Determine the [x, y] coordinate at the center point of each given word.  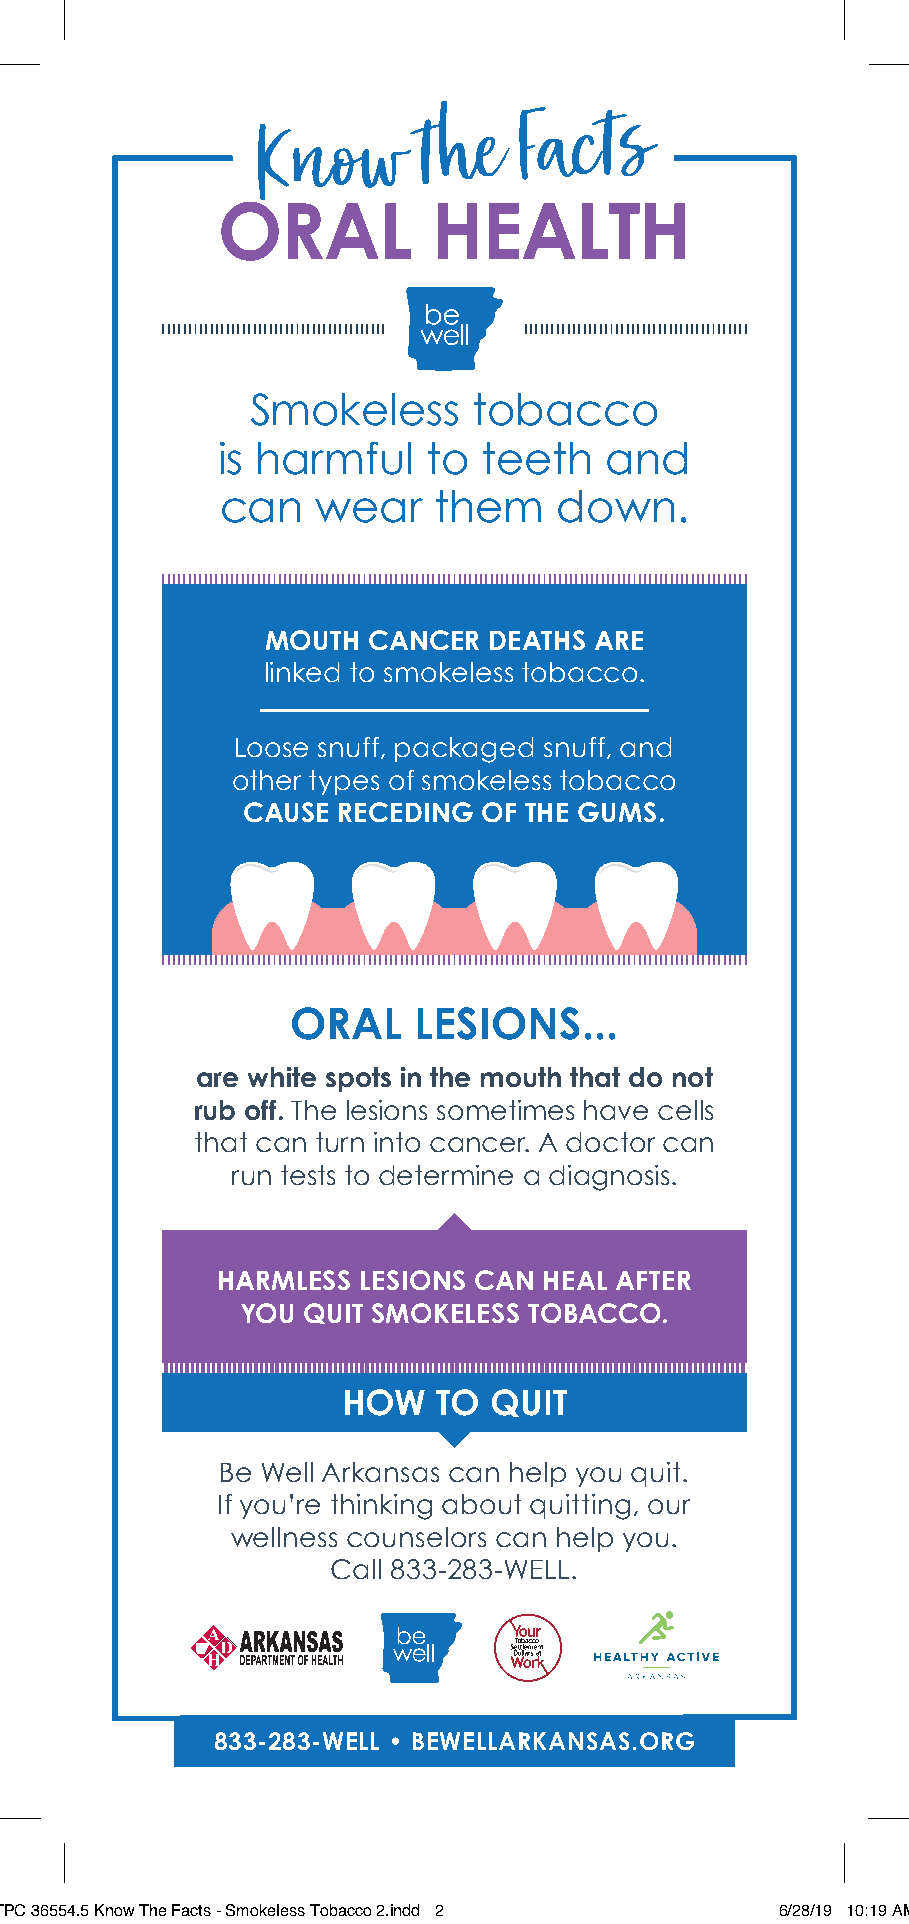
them [488, 506]
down [616, 506]
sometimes [505, 1110]
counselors [416, 1537]
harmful [334, 458]
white [282, 1077]
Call [356, 1569]
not [693, 1077]
